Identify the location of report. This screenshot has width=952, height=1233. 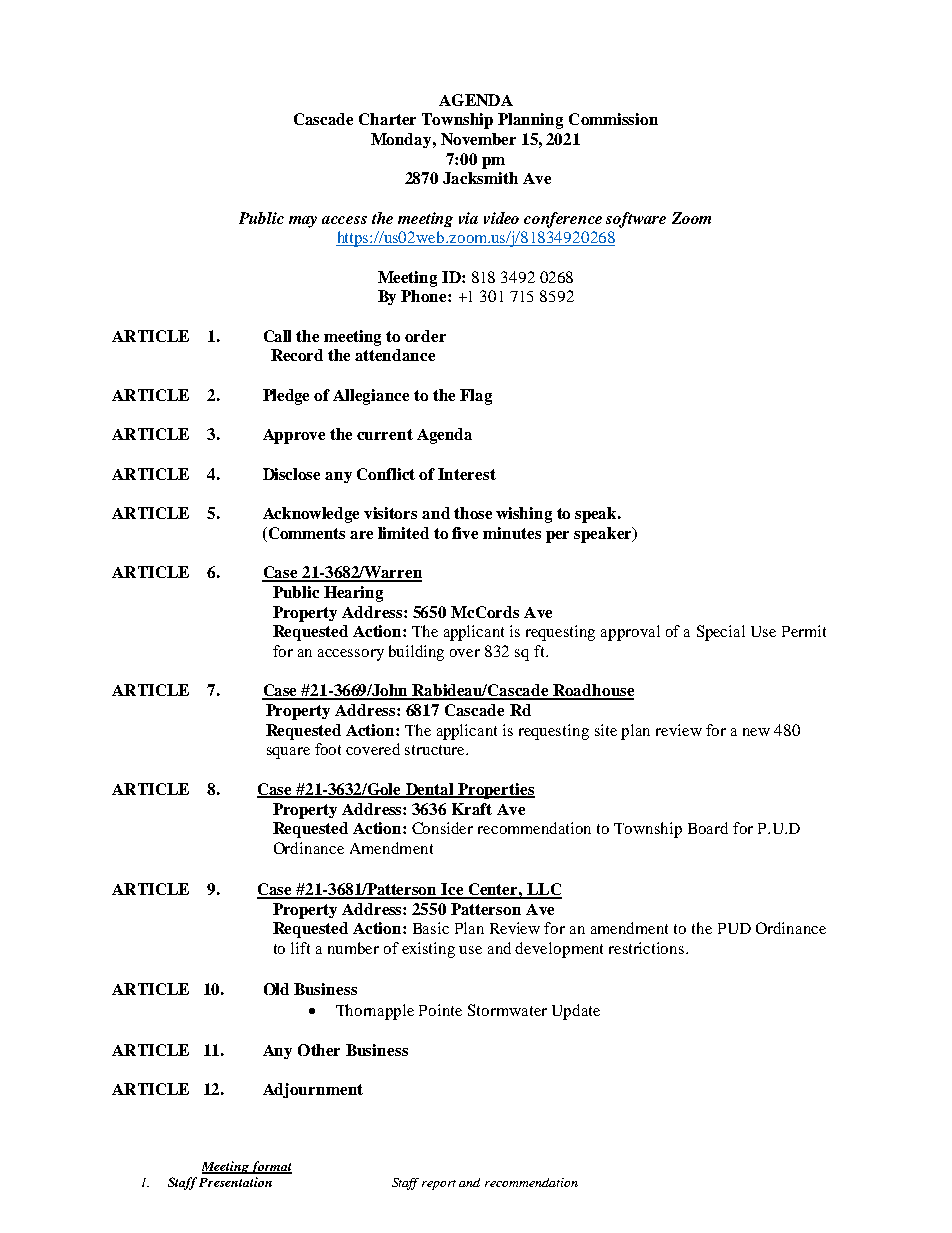
(439, 1185).
